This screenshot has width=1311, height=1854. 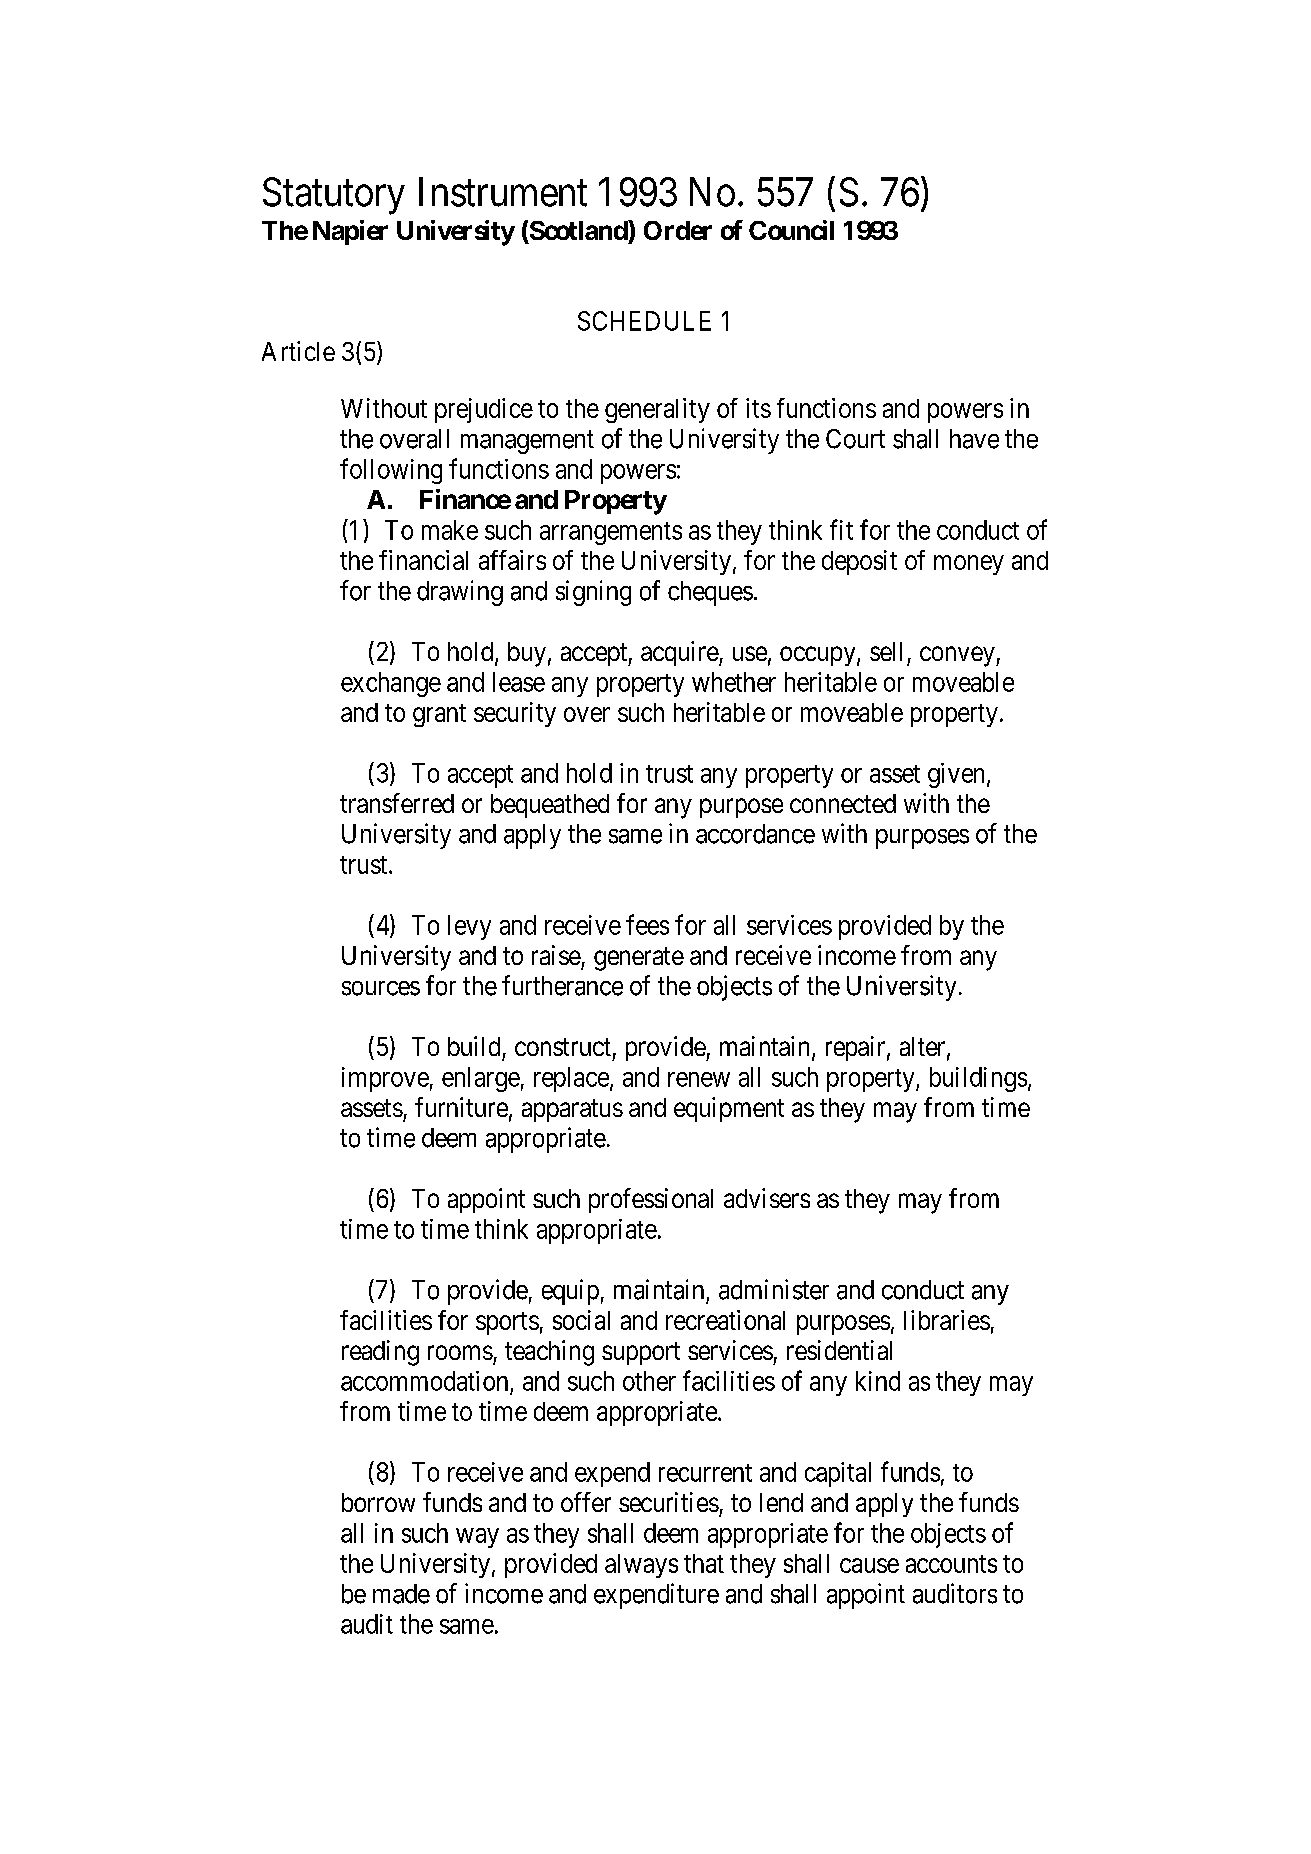 What do you see at coordinates (886, 651) in the screenshot?
I see `sell` at bounding box center [886, 651].
